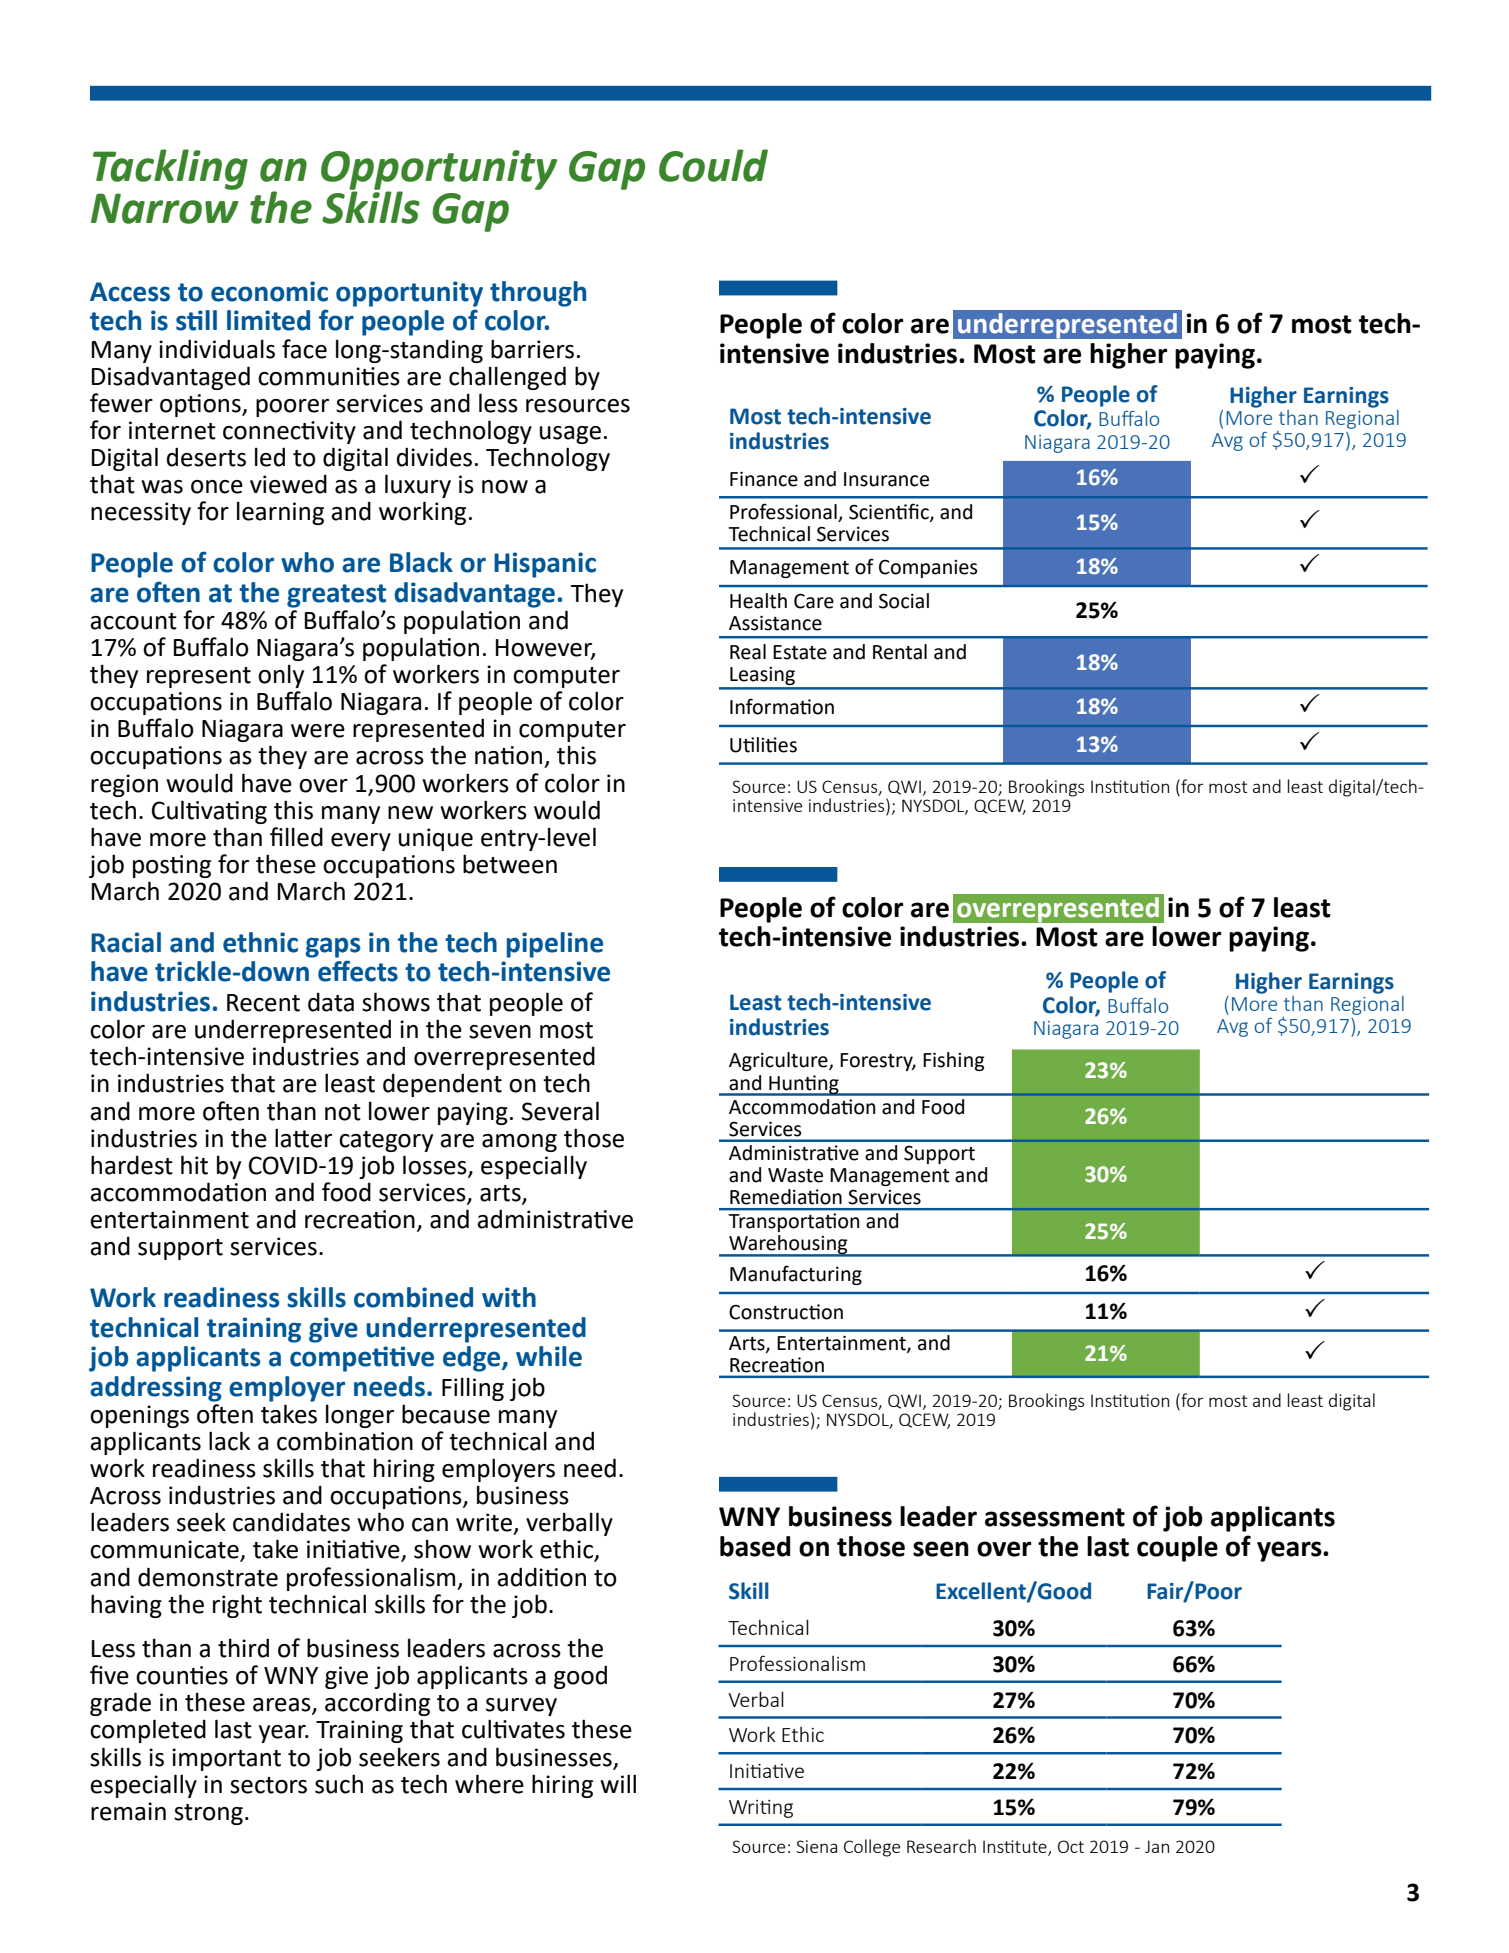 This page has height=1953, width=1509. Describe the element at coordinates (165, 208) in the page. I see `Narrow` at that location.
